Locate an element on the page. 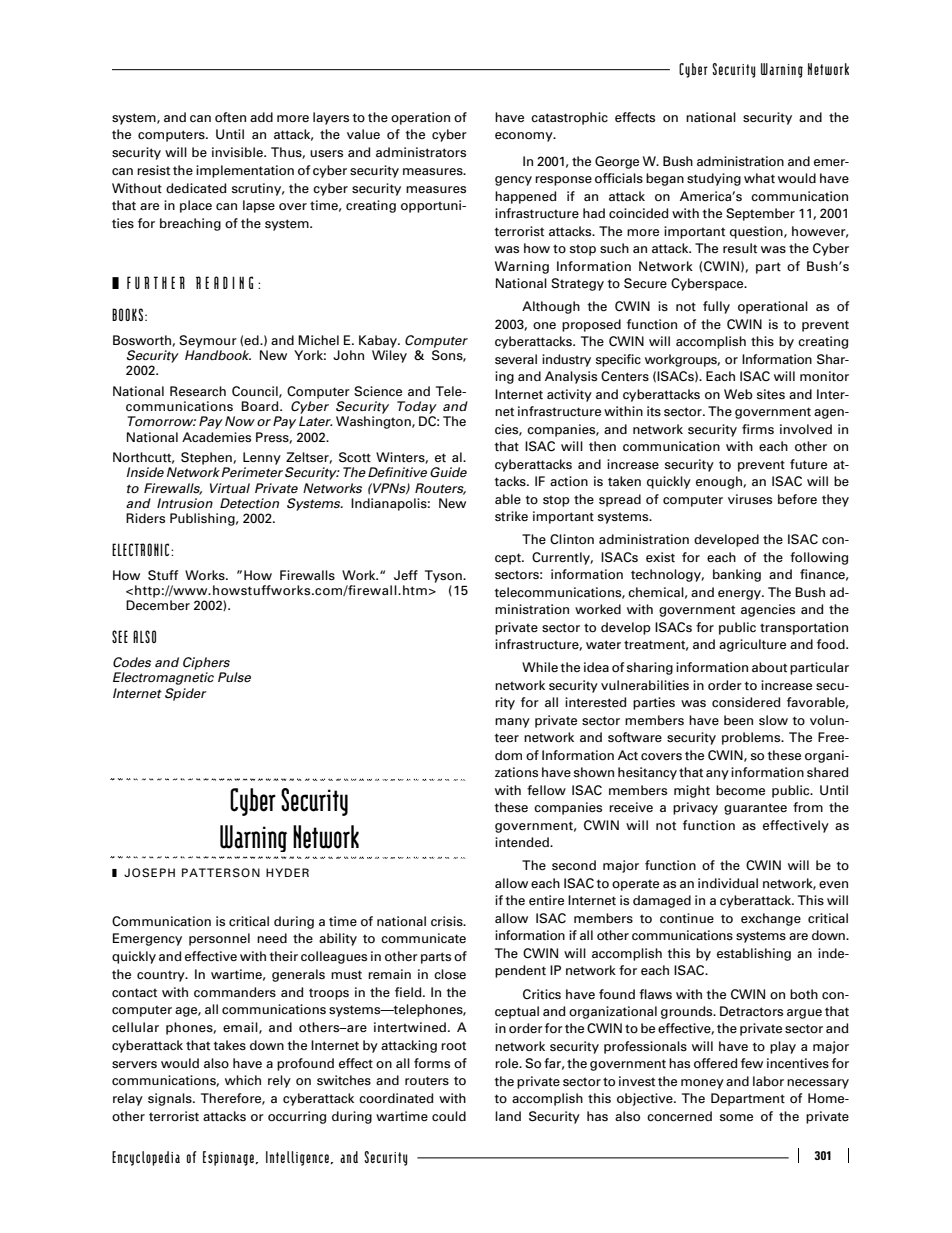 The height and width of the page is (1233, 952). some is located at coordinates (736, 1118).
